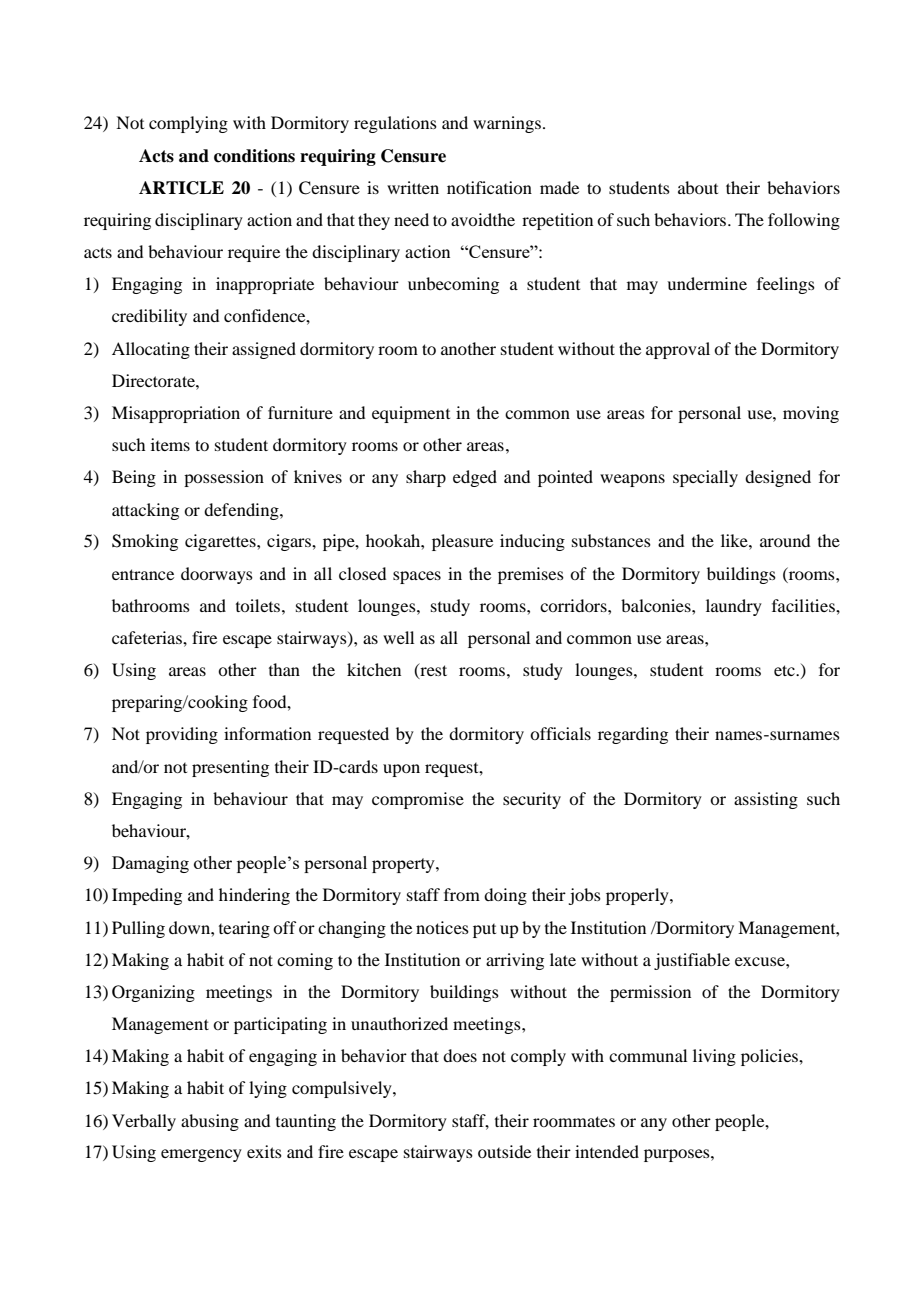  I want to click on edged, so click(475, 478).
